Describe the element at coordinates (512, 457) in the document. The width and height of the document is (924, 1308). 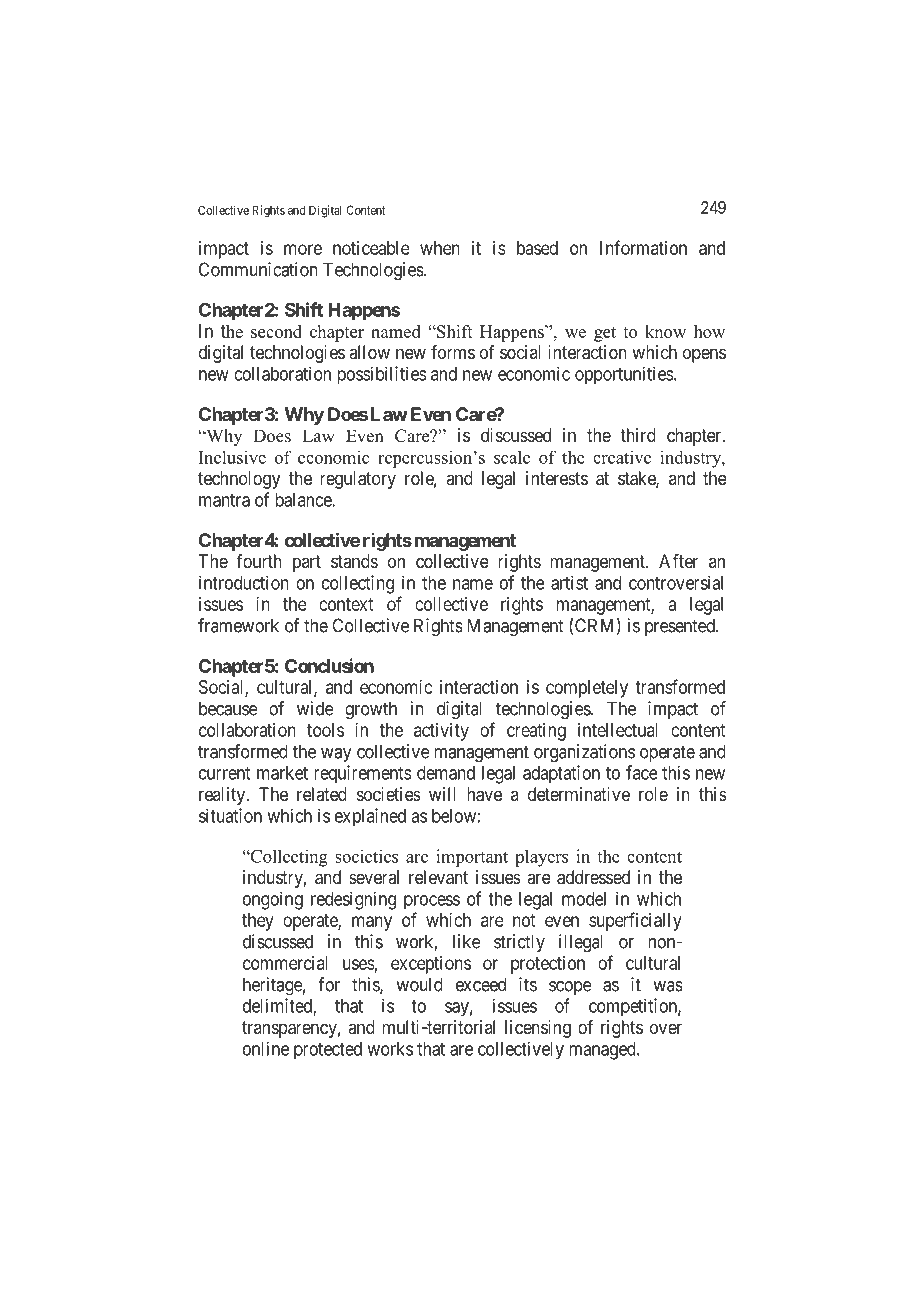
I see `scale` at that location.
